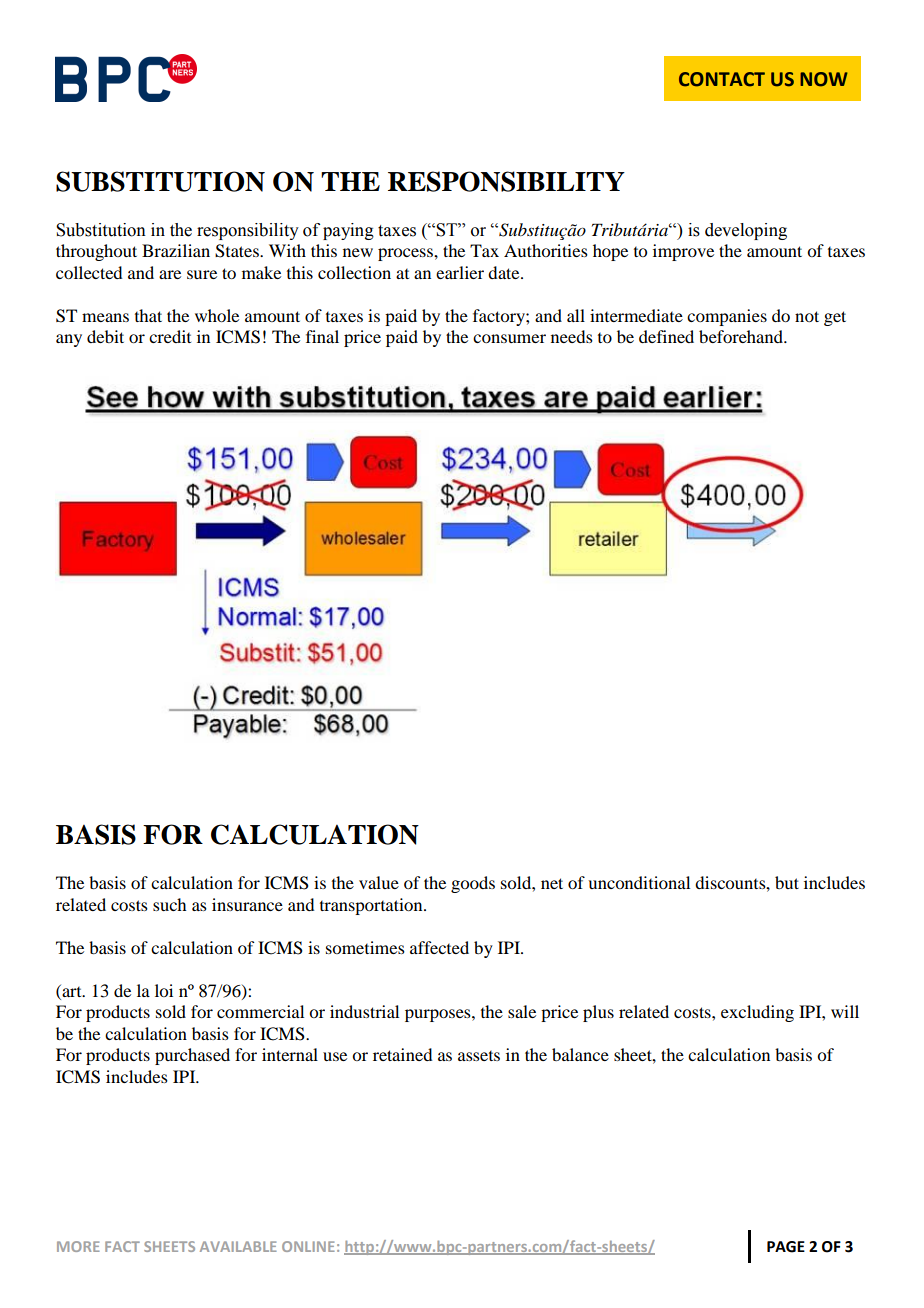  Describe the element at coordinates (722, 79) in the document. I see `CONTACT` at that location.
